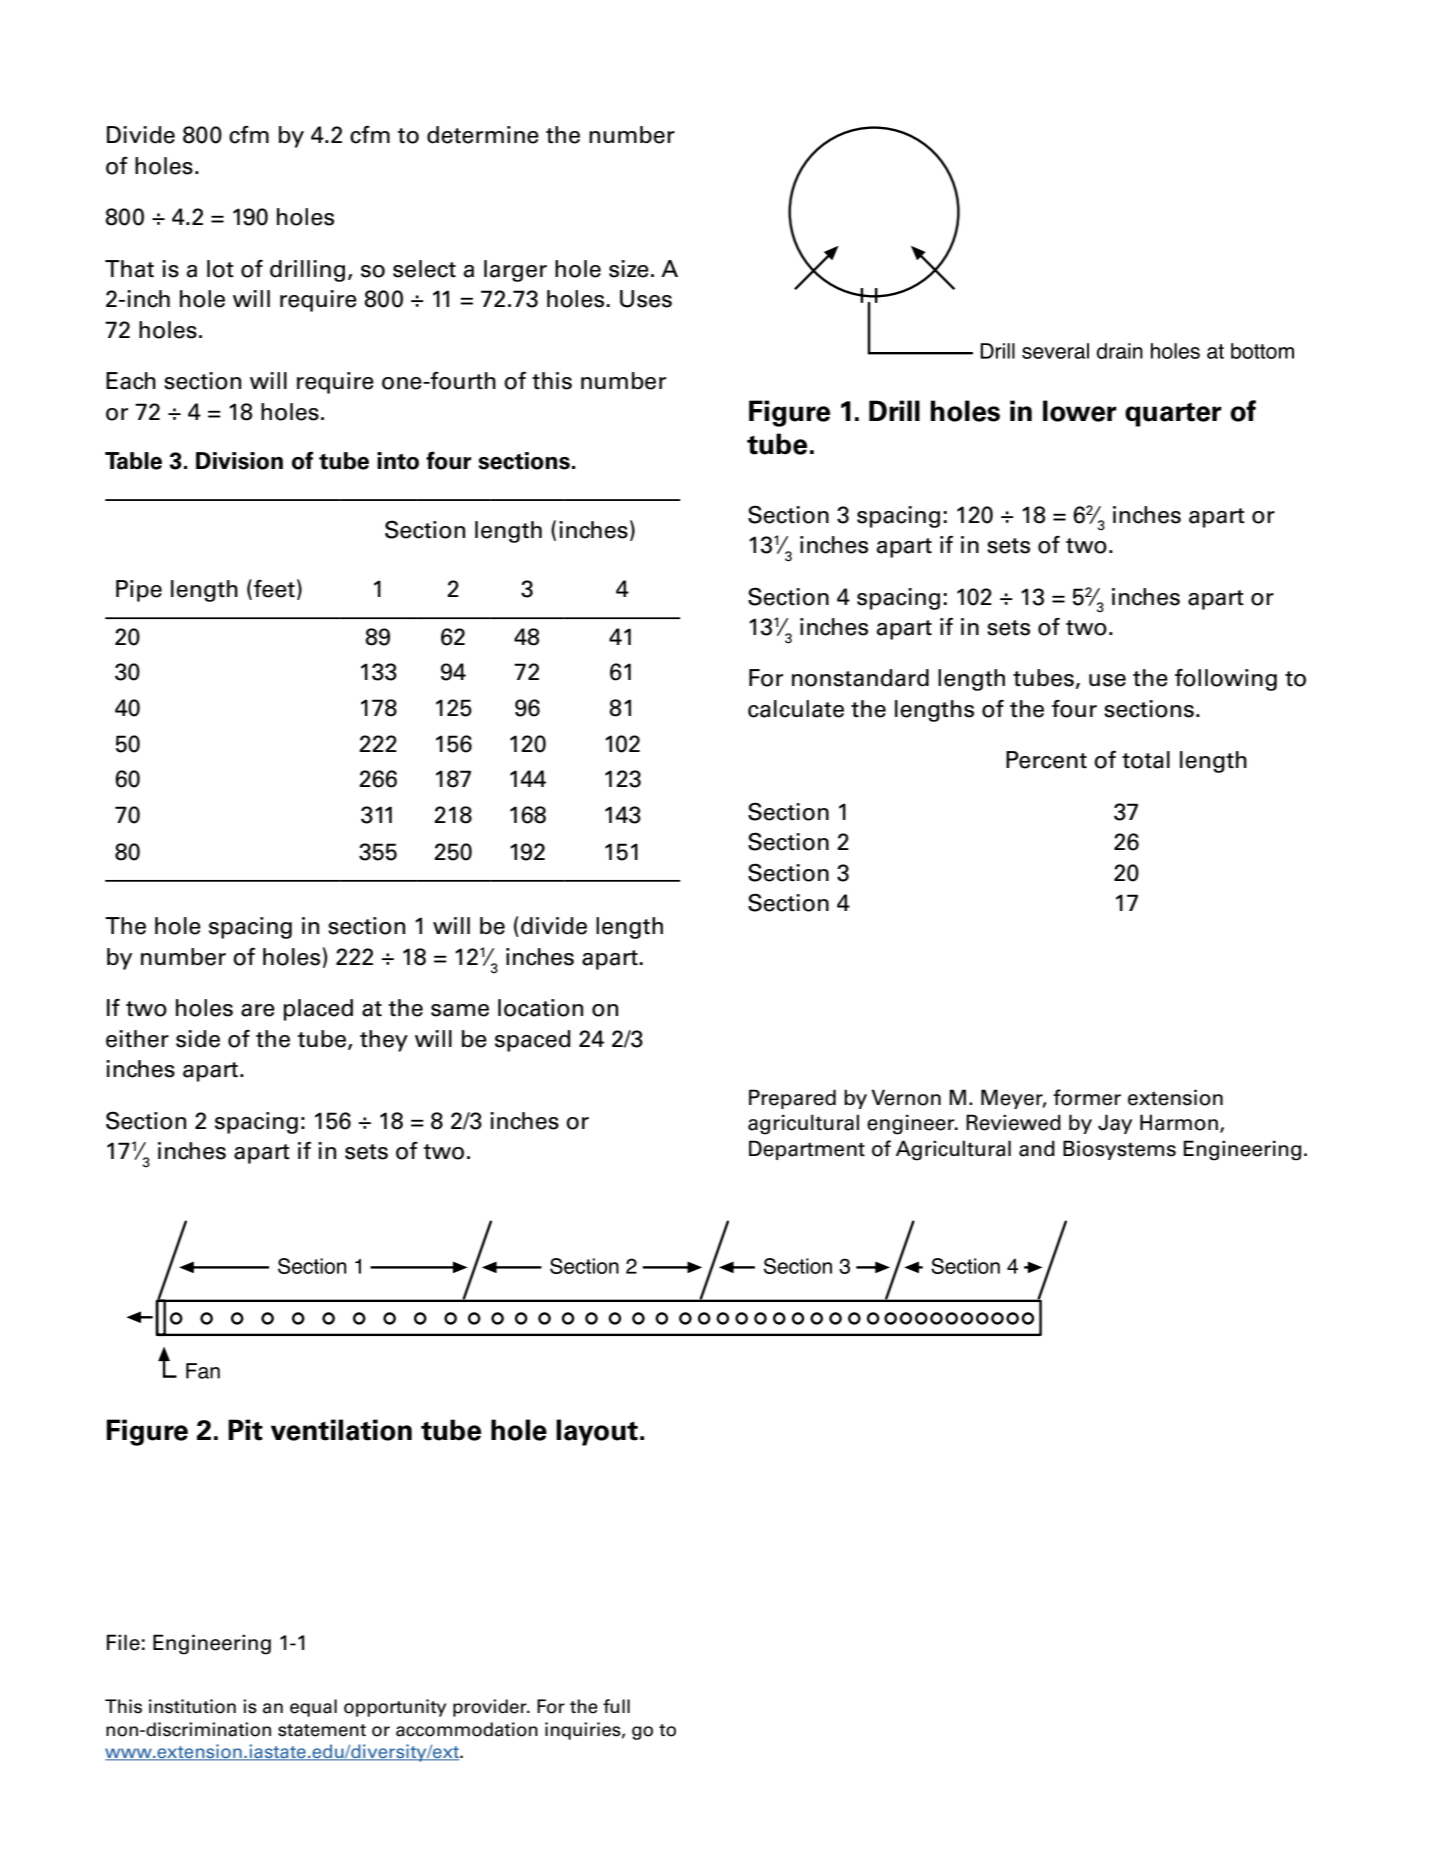 The image size is (1432, 1854). What do you see at coordinates (220, 269) in the screenshot?
I see `lot` at bounding box center [220, 269].
